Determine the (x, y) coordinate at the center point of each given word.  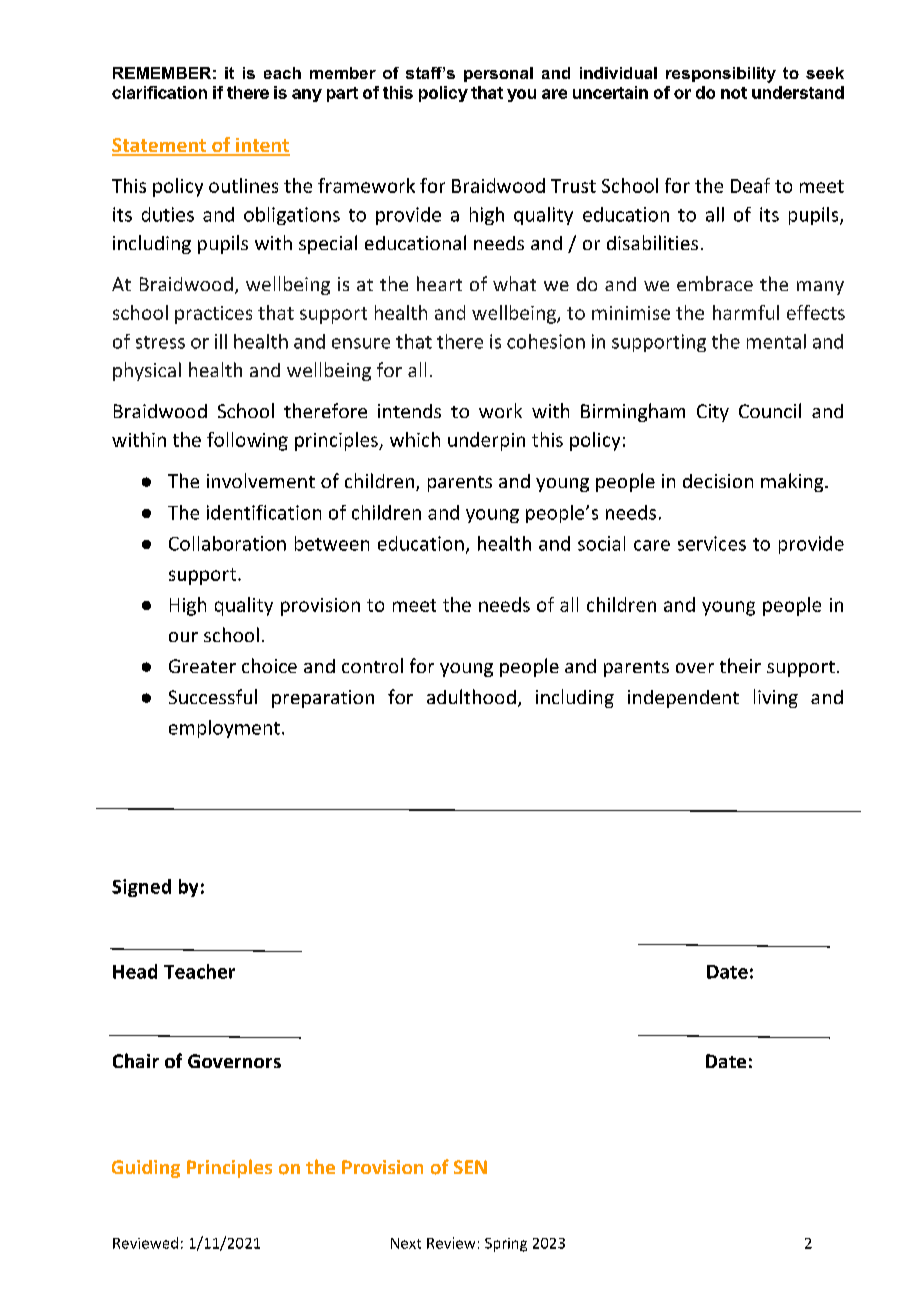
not (734, 93)
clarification (159, 92)
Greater (202, 666)
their (740, 665)
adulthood (471, 696)
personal (498, 74)
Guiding (146, 1169)
